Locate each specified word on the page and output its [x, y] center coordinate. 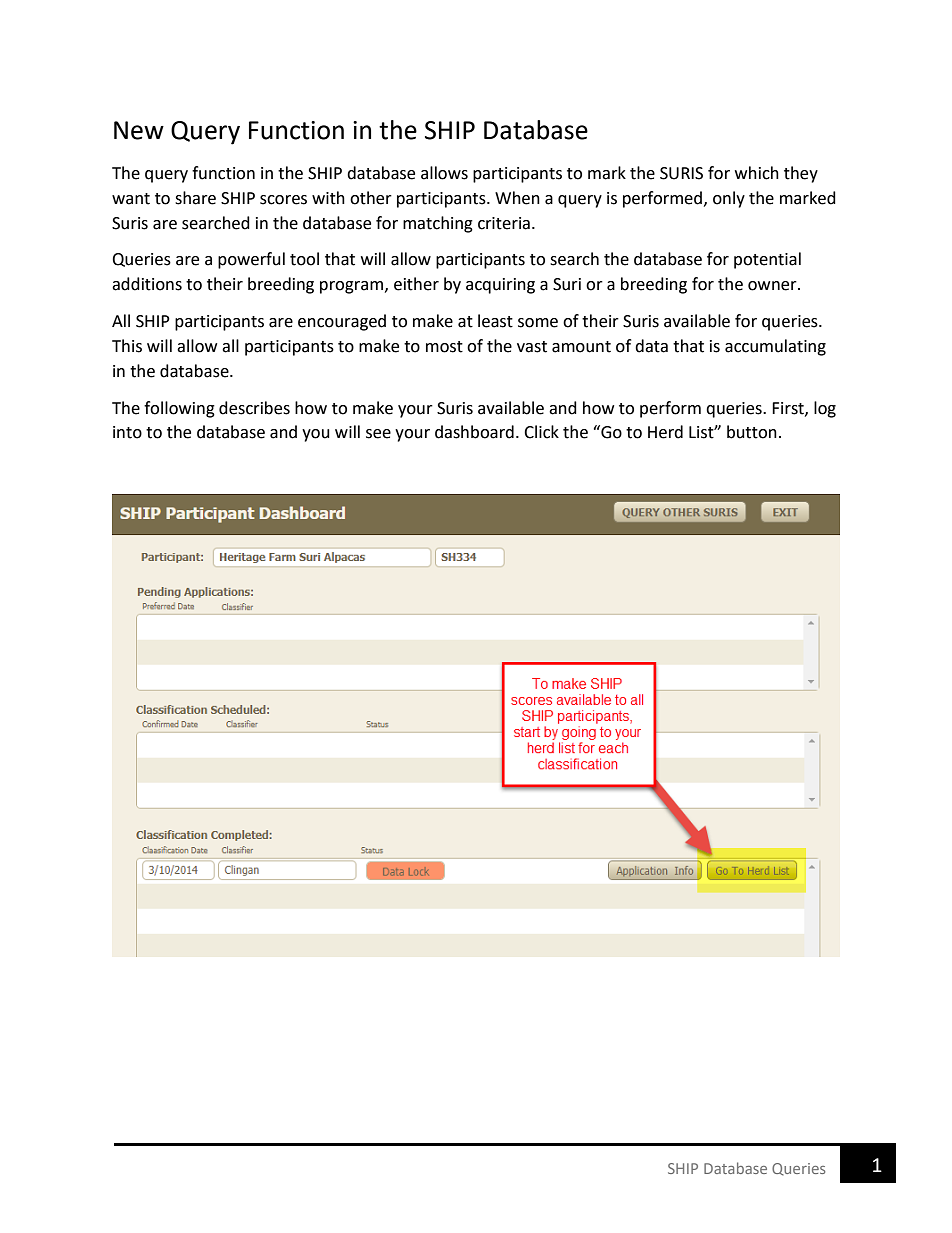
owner [773, 286]
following [179, 409]
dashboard [474, 432]
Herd [665, 432]
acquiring [500, 286]
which [757, 173]
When [517, 198]
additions [147, 284]
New [139, 130]
